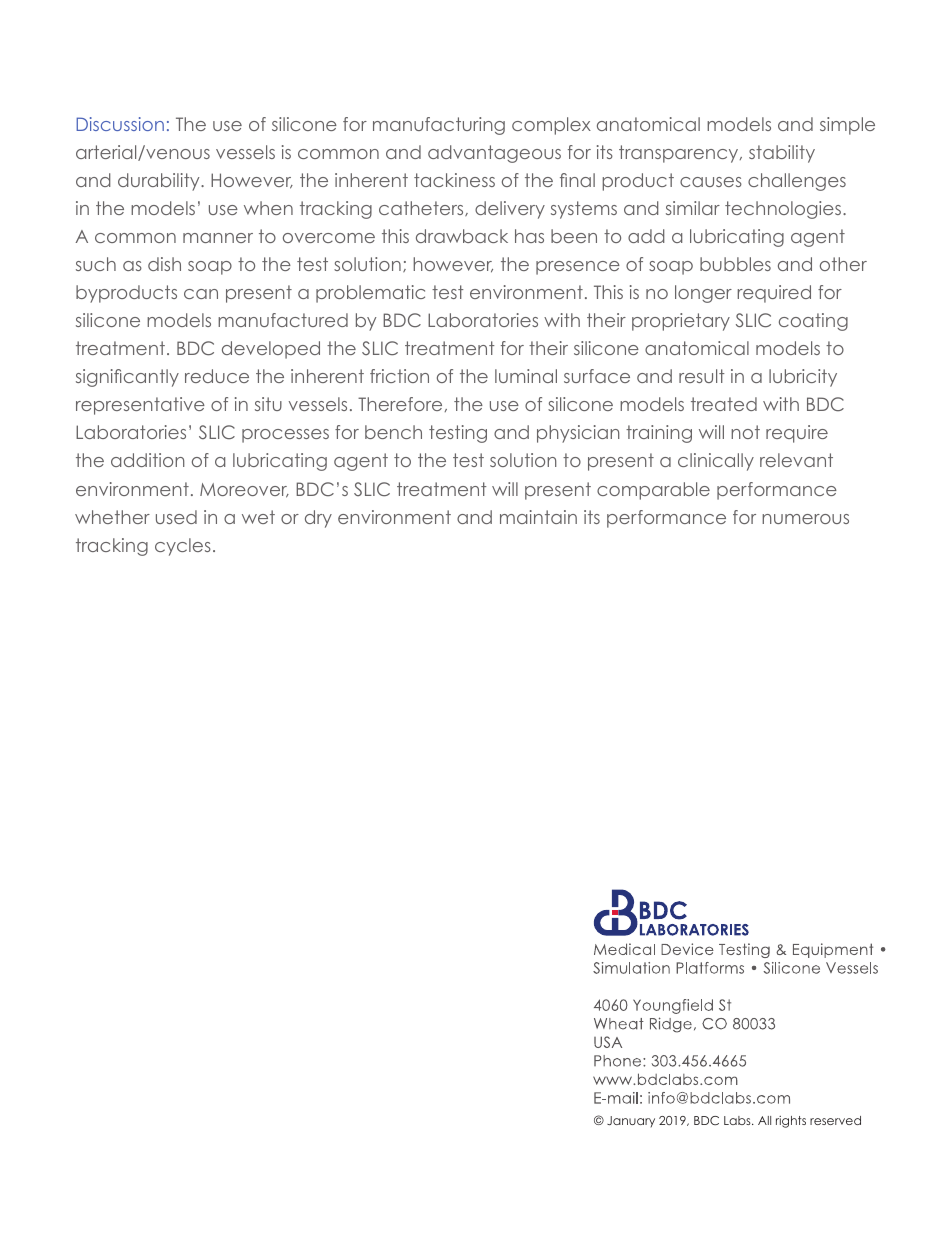 The height and width of the screenshot is (1233, 952). Describe the element at coordinates (160, 182) in the screenshot. I see `durability` at that location.
